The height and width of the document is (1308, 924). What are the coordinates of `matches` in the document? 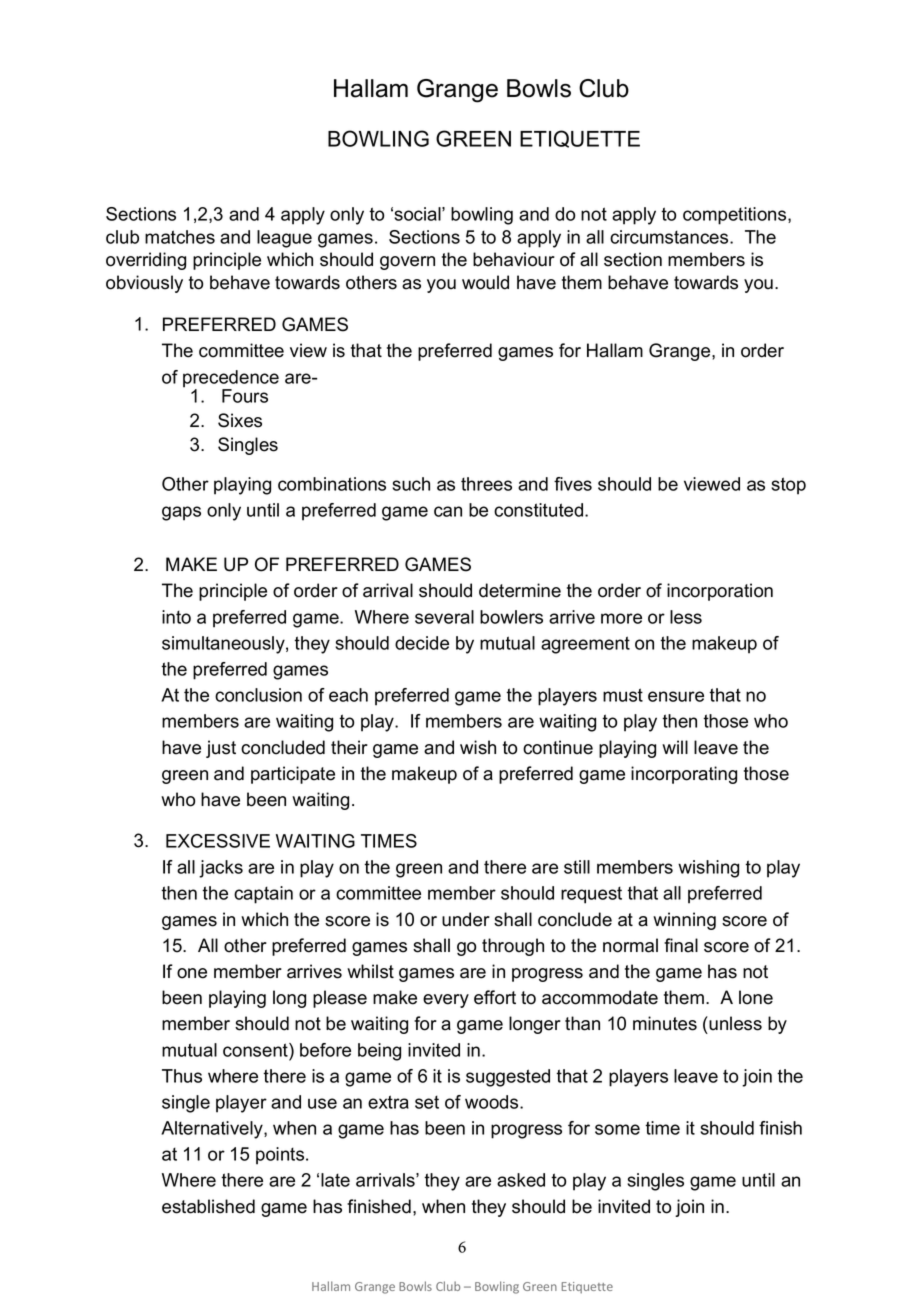 It's located at (180, 237).
